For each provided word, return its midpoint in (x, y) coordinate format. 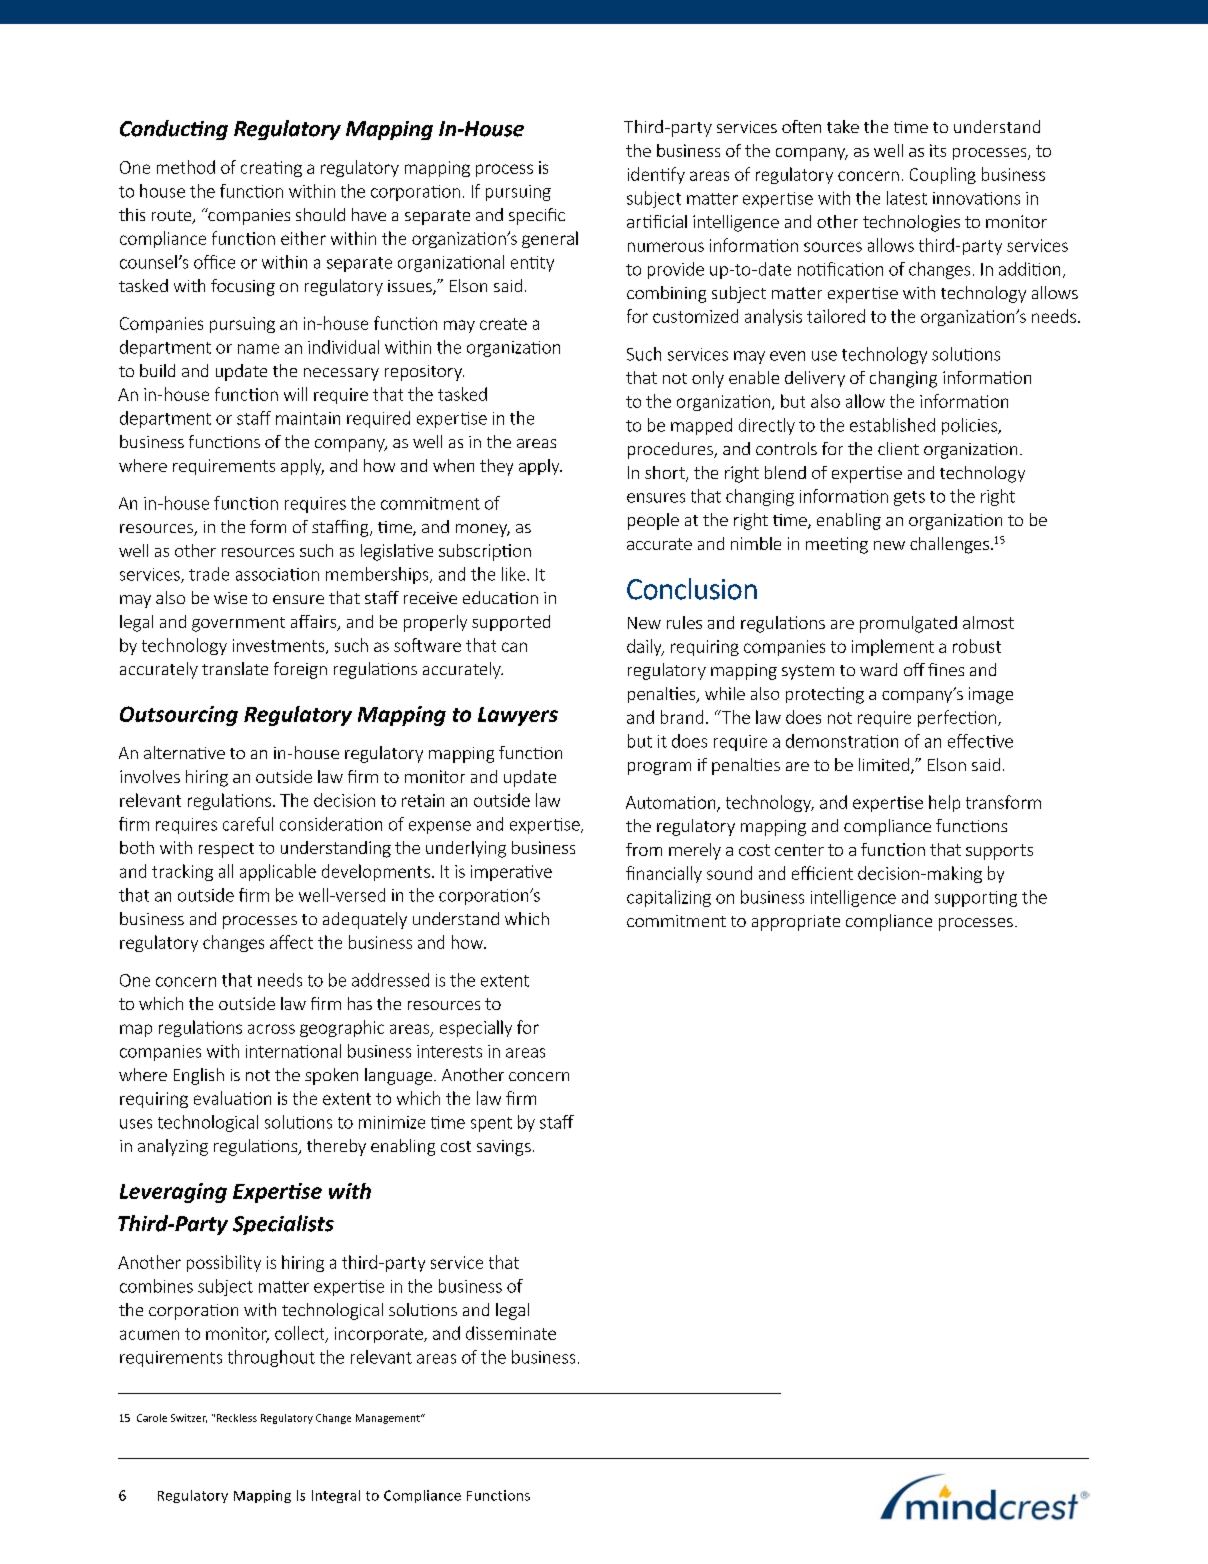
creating (271, 169)
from (644, 849)
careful (248, 824)
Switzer (189, 1418)
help (944, 803)
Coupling (943, 175)
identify (656, 175)
